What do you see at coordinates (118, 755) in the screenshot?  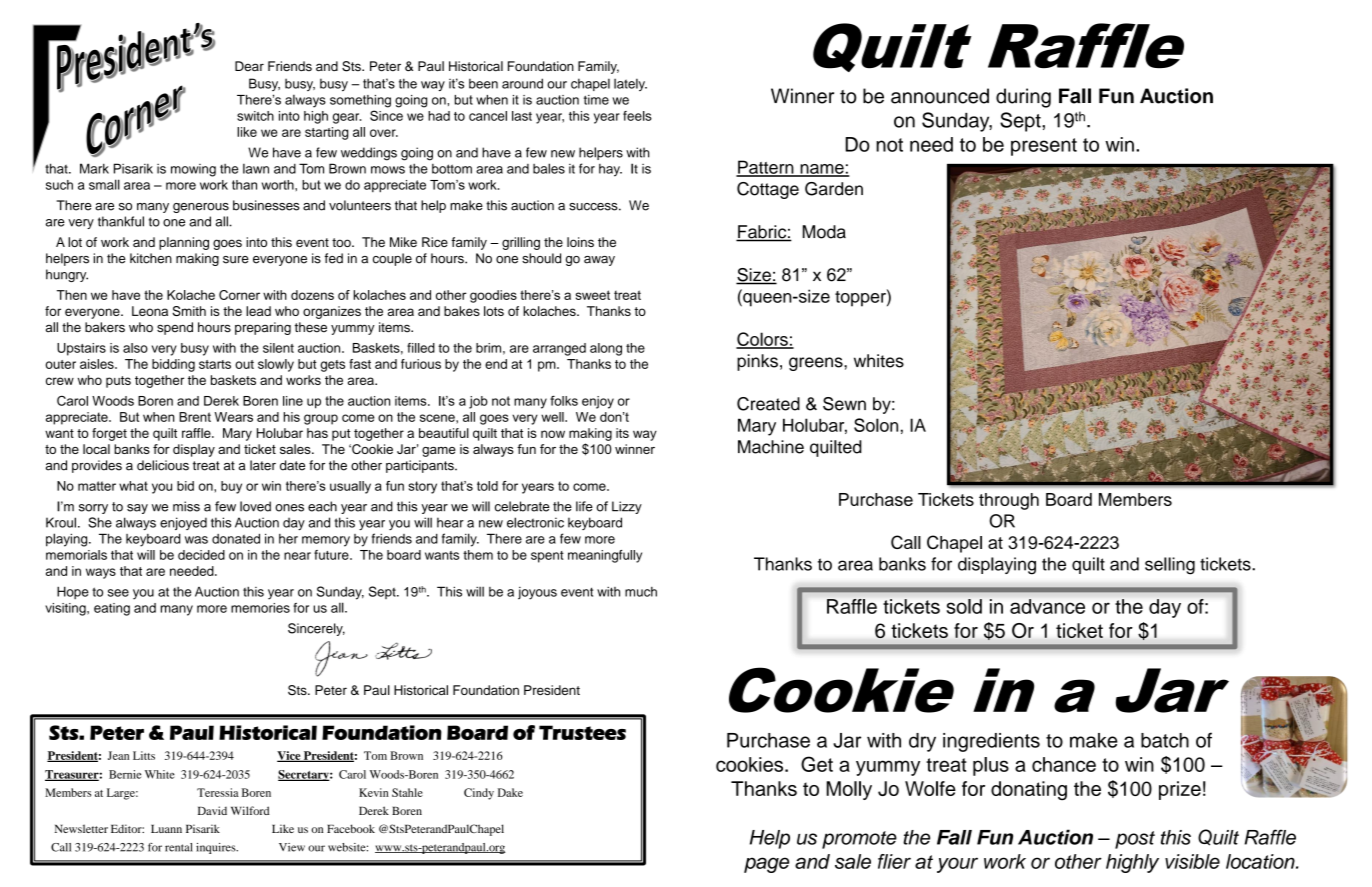 I see `Jean` at bounding box center [118, 755].
